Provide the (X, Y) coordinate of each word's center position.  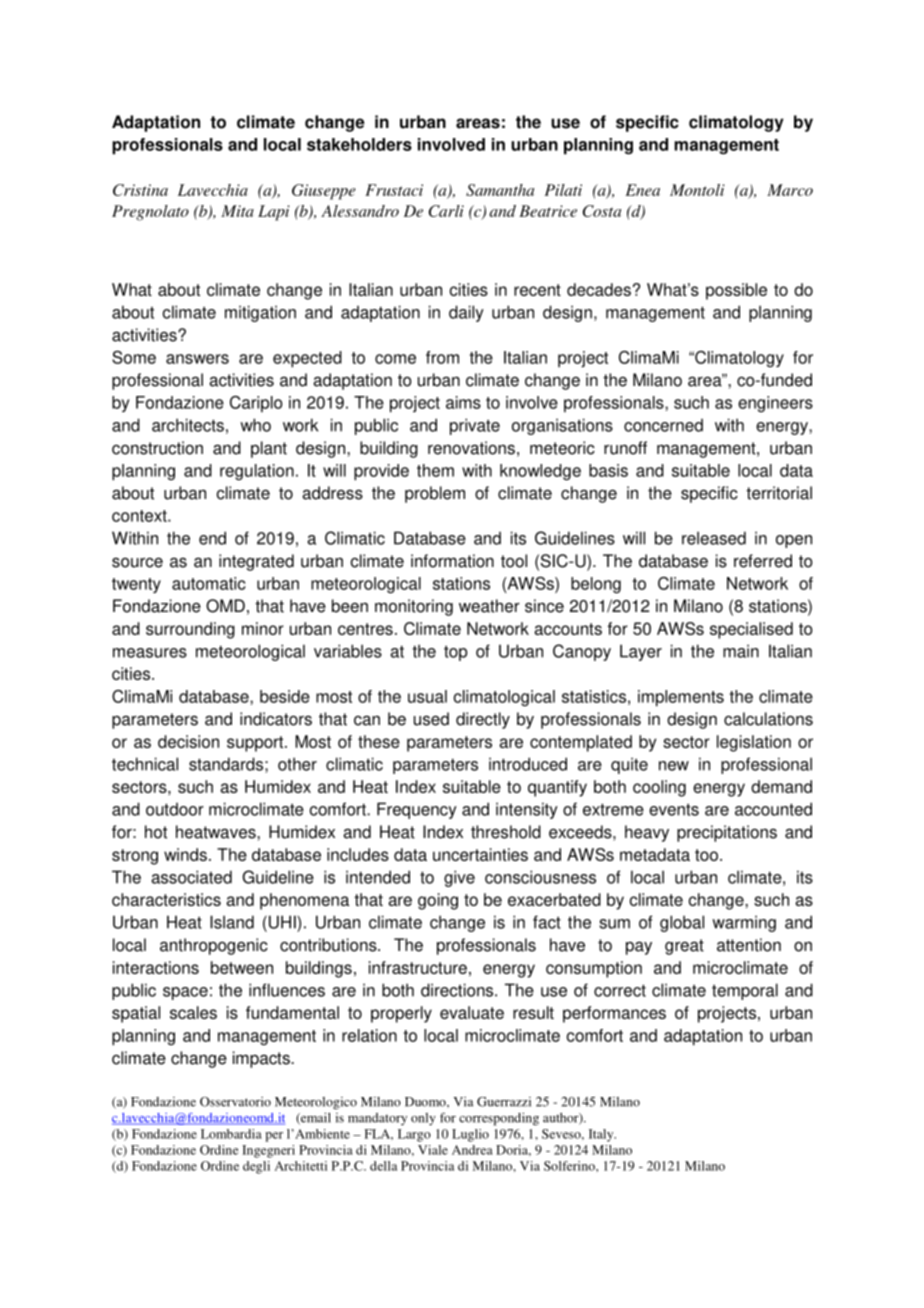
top (455, 653)
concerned (663, 425)
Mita (237, 211)
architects (188, 425)
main (741, 651)
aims (463, 402)
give (459, 878)
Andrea (472, 1150)
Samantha (500, 190)
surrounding (190, 630)
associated (192, 877)
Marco (790, 190)
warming (744, 923)
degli (256, 1167)
